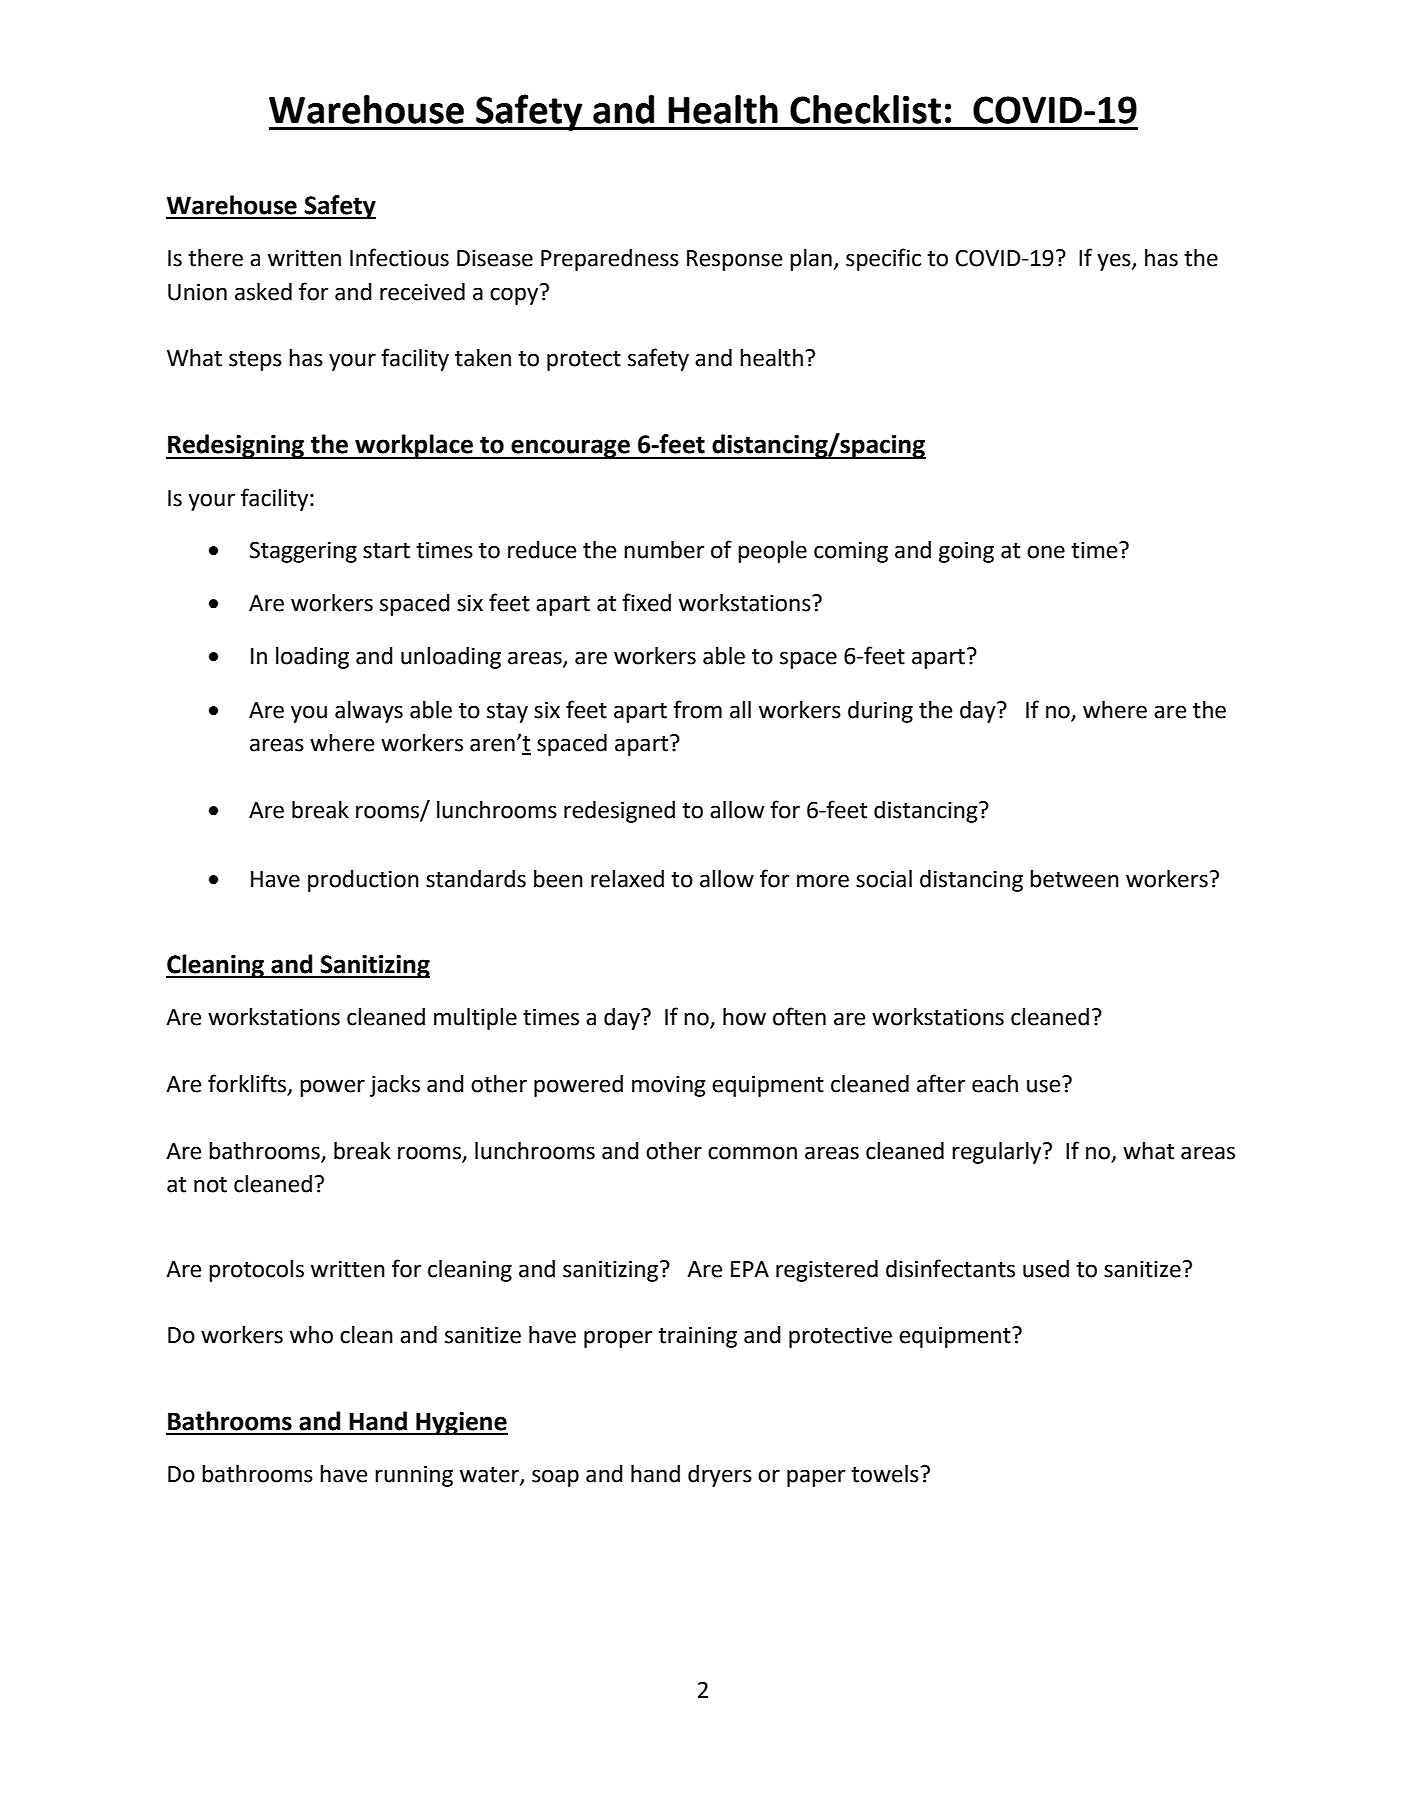  What do you see at coordinates (399, 257) in the screenshot?
I see `Infectious` at bounding box center [399, 257].
